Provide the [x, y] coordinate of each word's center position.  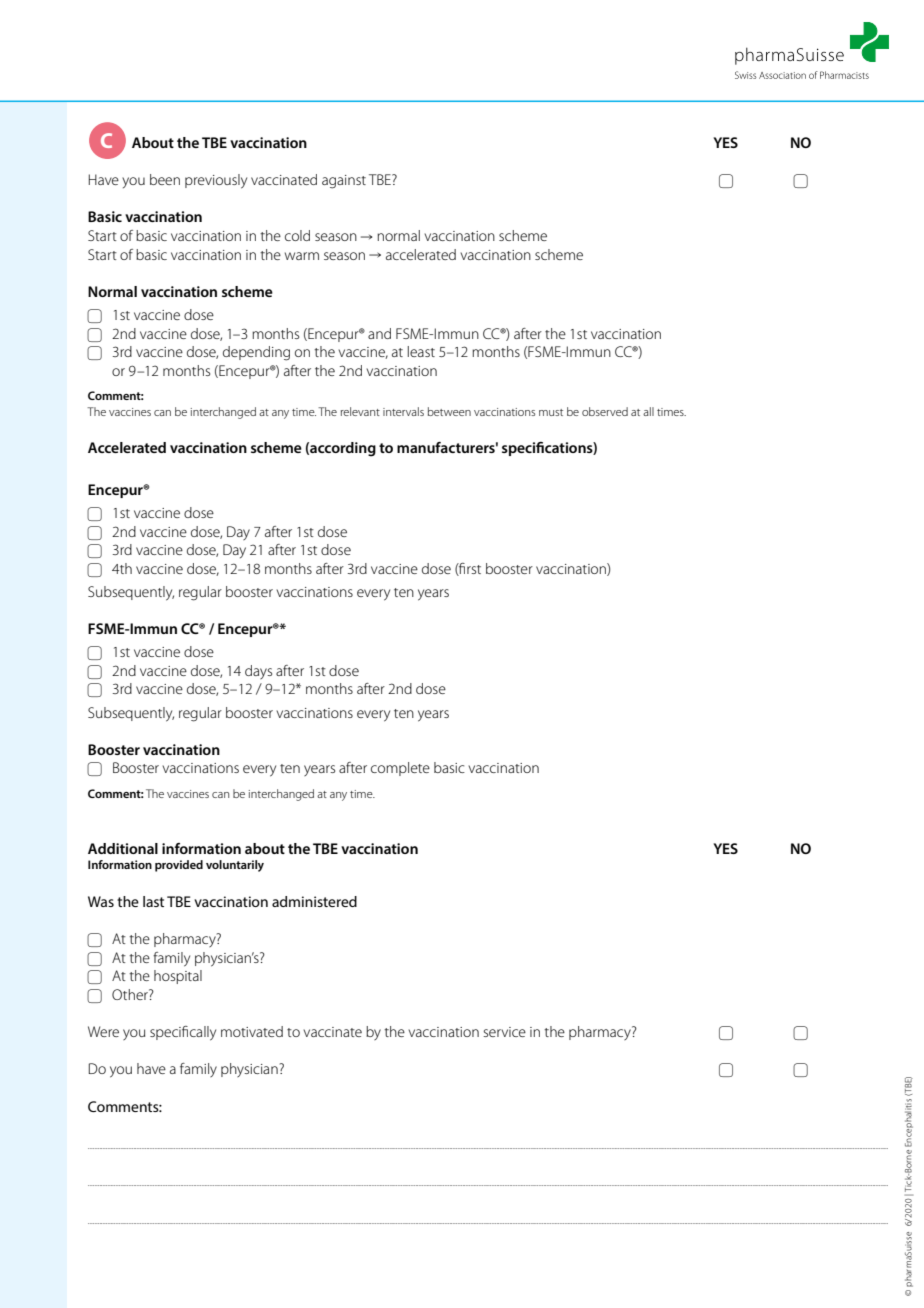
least [421, 351]
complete [400, 769]
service [504, 1032]
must [551, 412]
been [165, 179]
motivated [252, 1031]
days [258, 672]
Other [131, 994]
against [344, 182]
